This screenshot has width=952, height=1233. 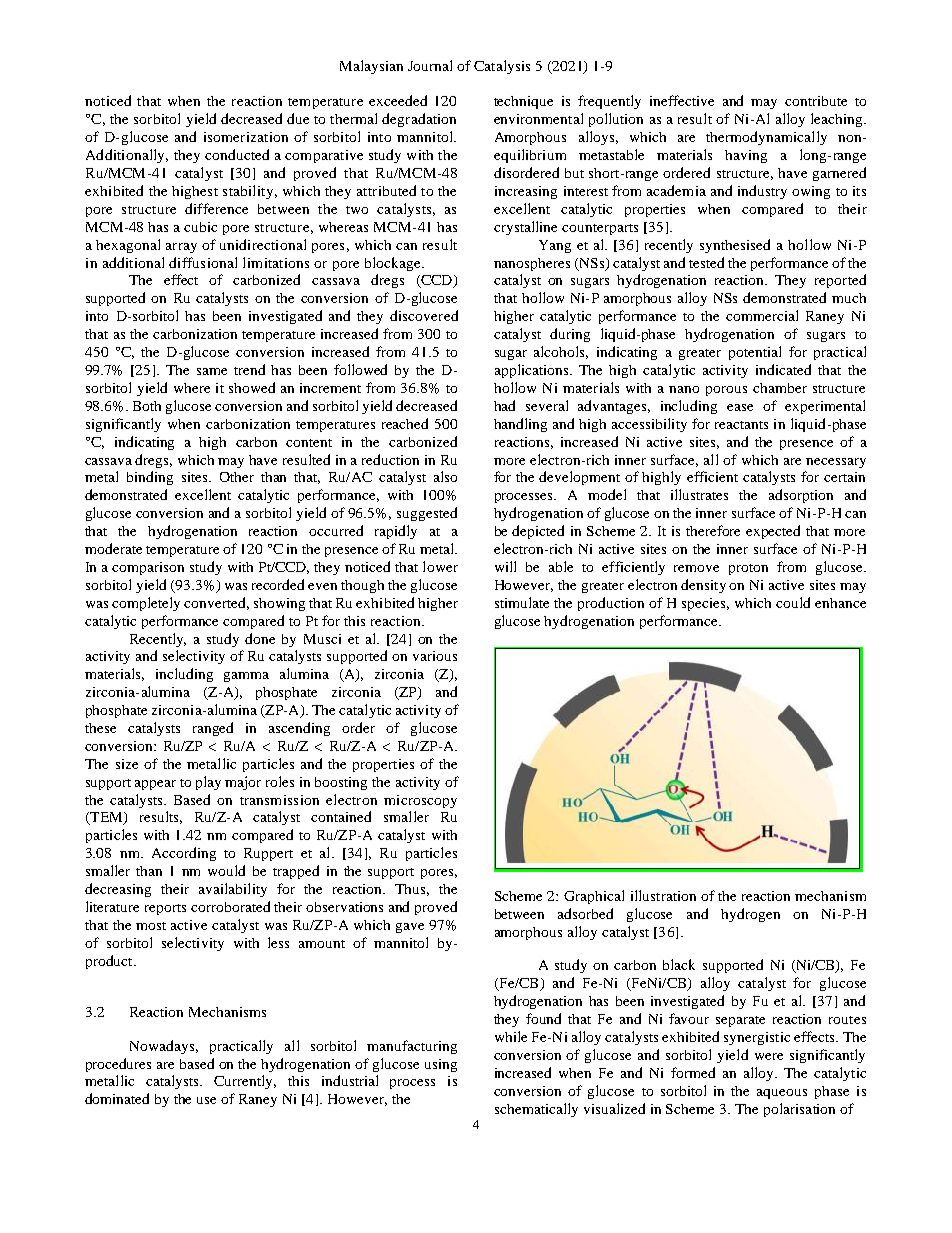 What do you see at coordinates (523, 102) in the screenshot?
I see `technique` at bounding box center [523, 102].
